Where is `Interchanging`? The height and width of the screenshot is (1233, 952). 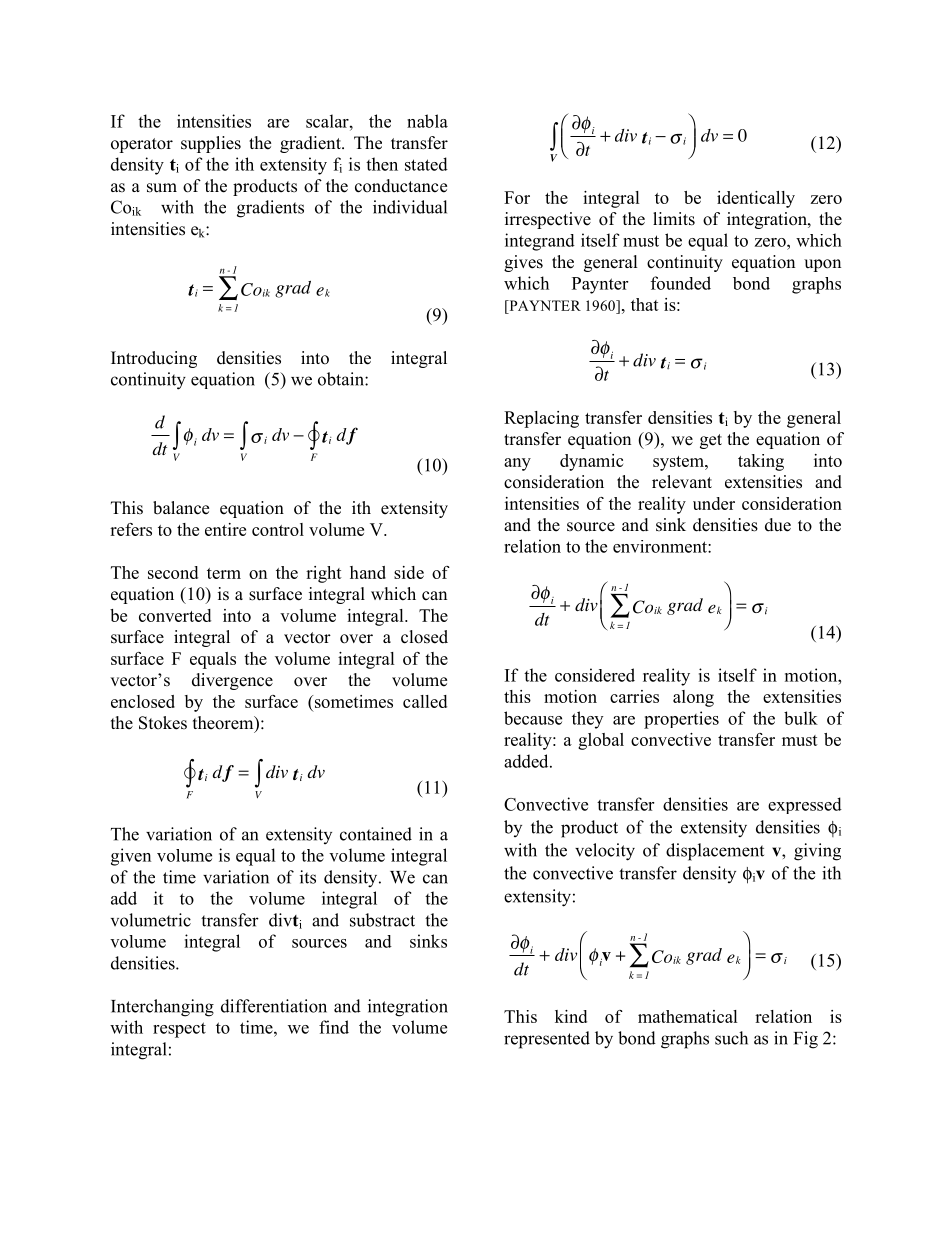 Interchanging is located at coordinates (162, 1008).
